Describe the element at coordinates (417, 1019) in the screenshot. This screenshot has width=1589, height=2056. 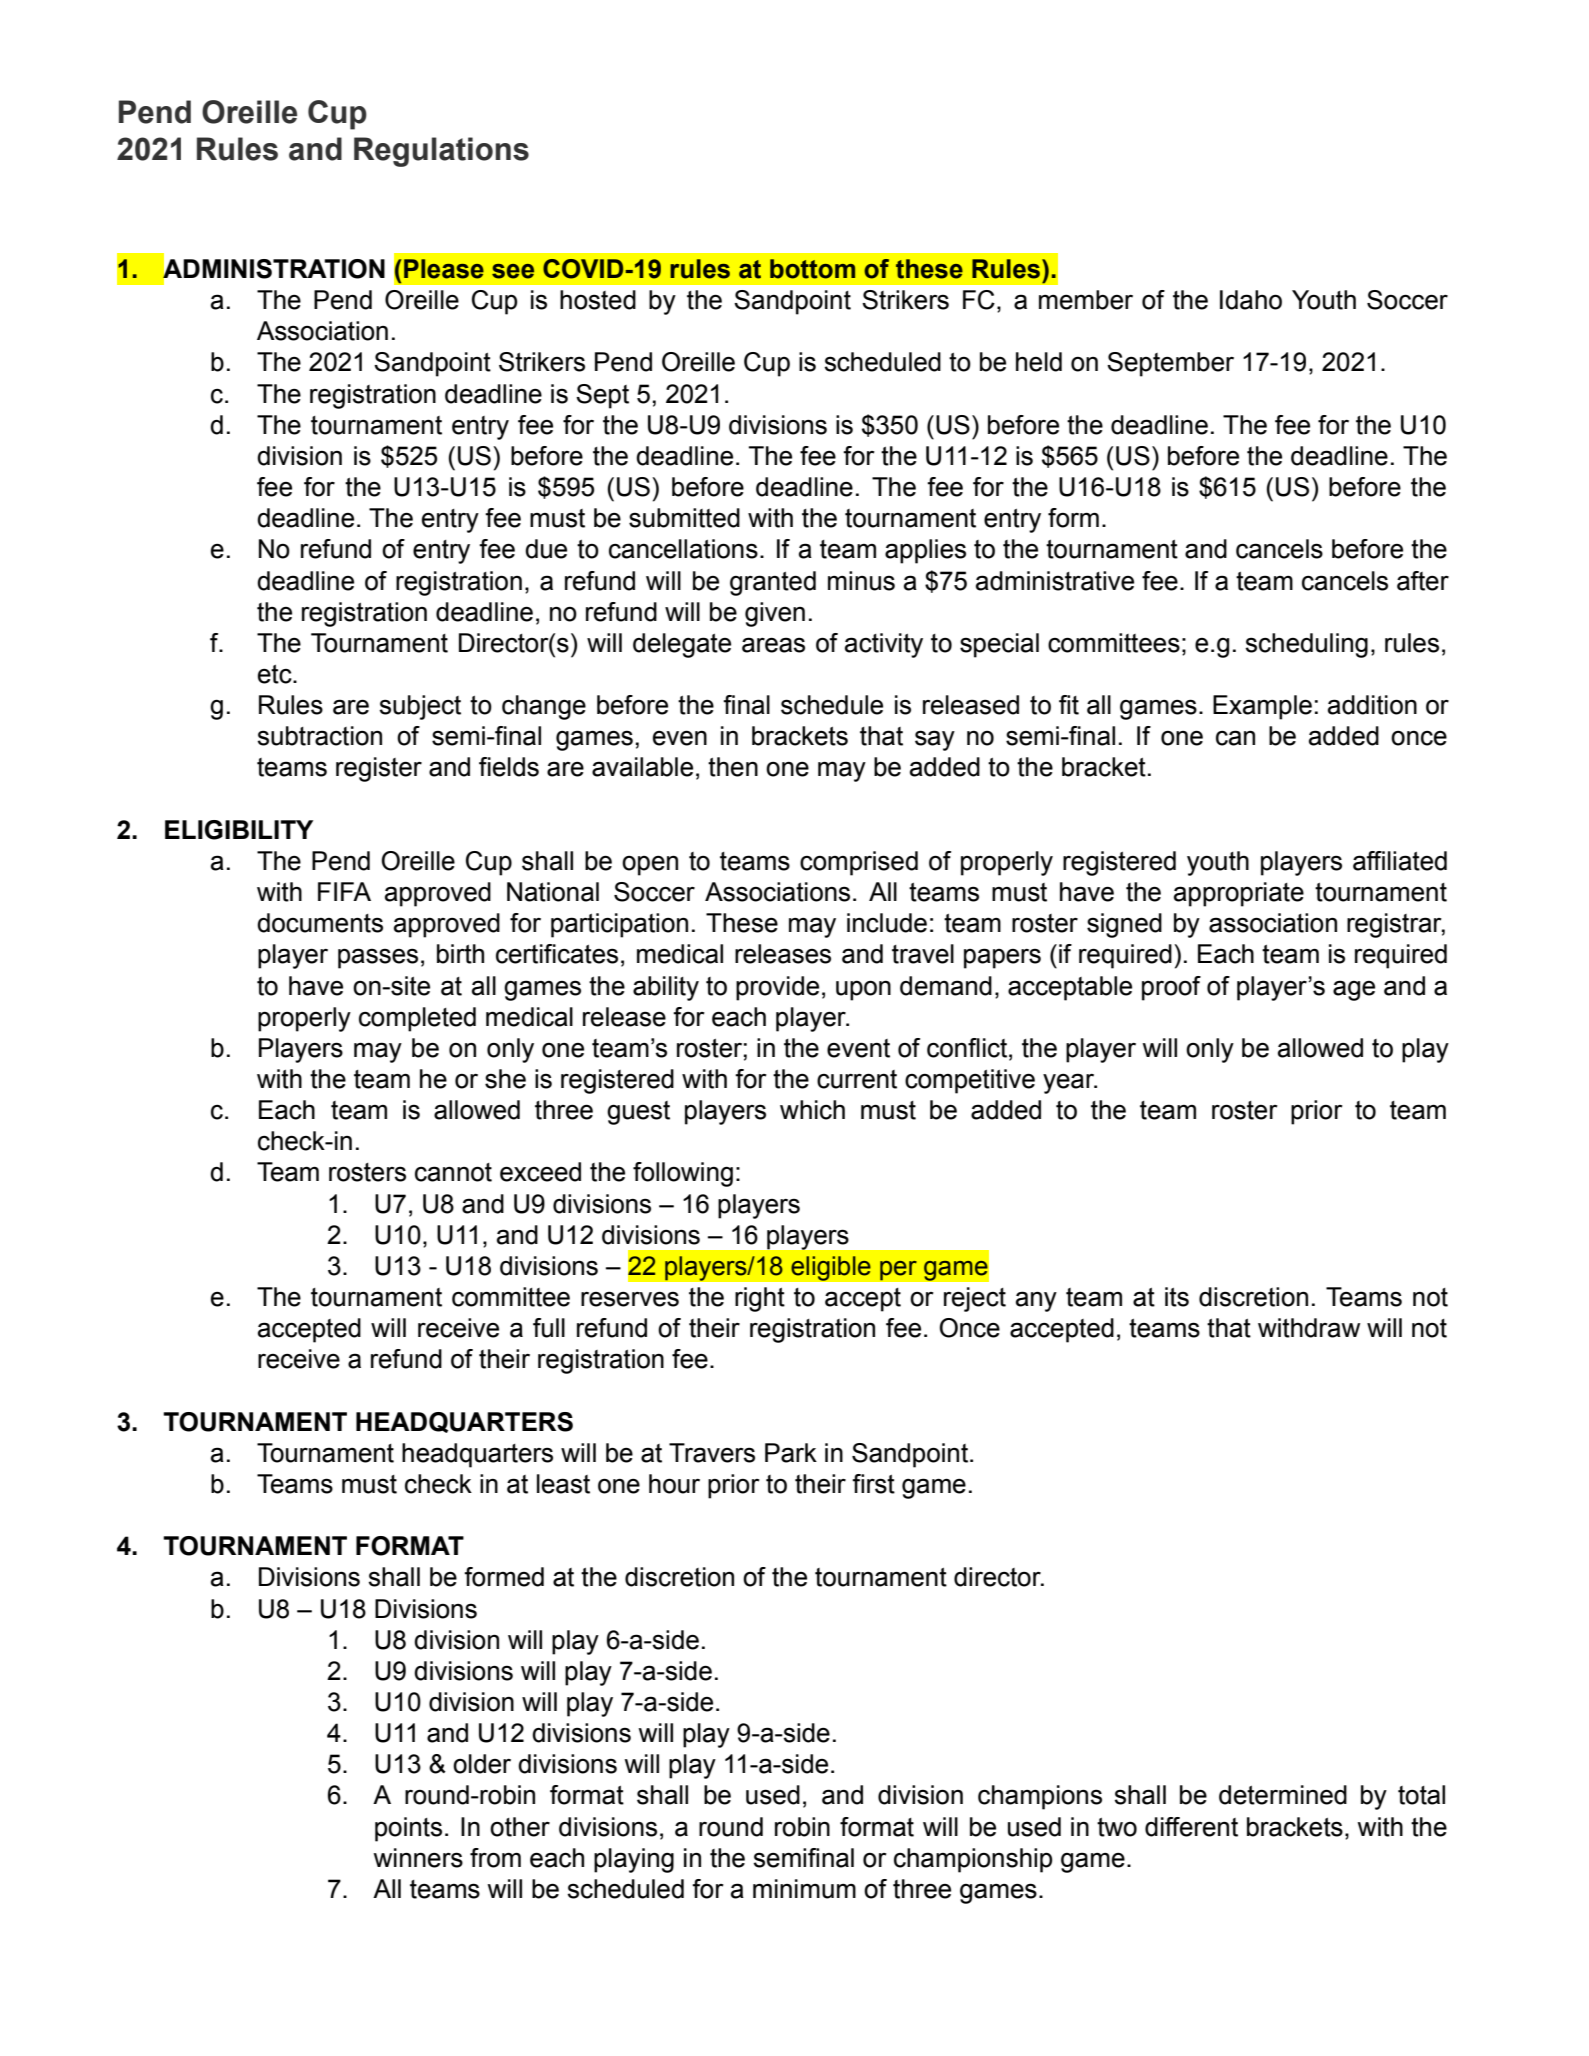
I see `completed` at that location.
